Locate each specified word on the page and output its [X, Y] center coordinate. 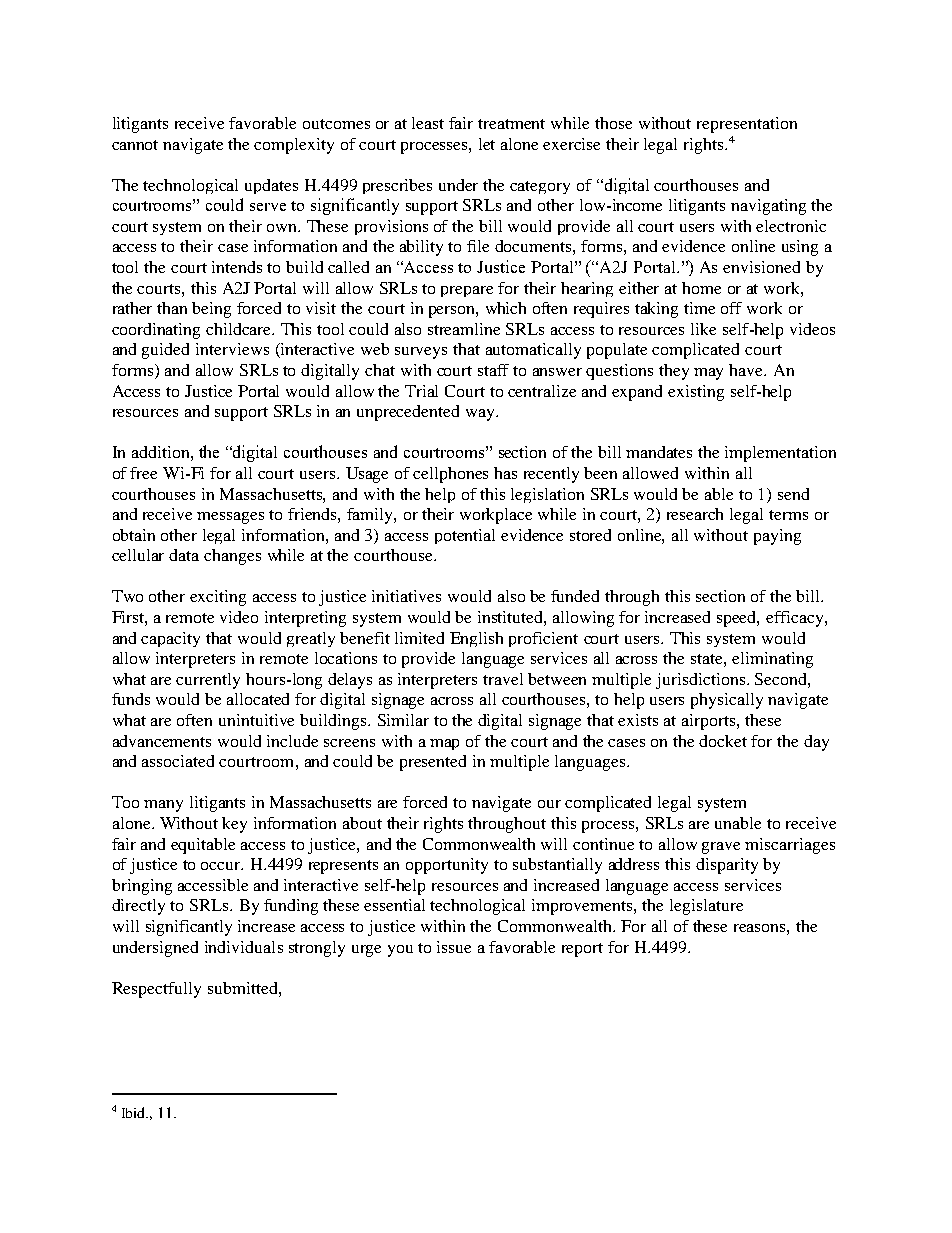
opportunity [447, 866]
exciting [218, 598]
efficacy [796, 619]
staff [493, 370]
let [487, 144]
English [476, 639]
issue [454, 947]
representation [747, 125]
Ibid [135, 1112]
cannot [135, 145]
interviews [232, 349]
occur [222, 866]
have [747, 370]
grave [721, 848]
